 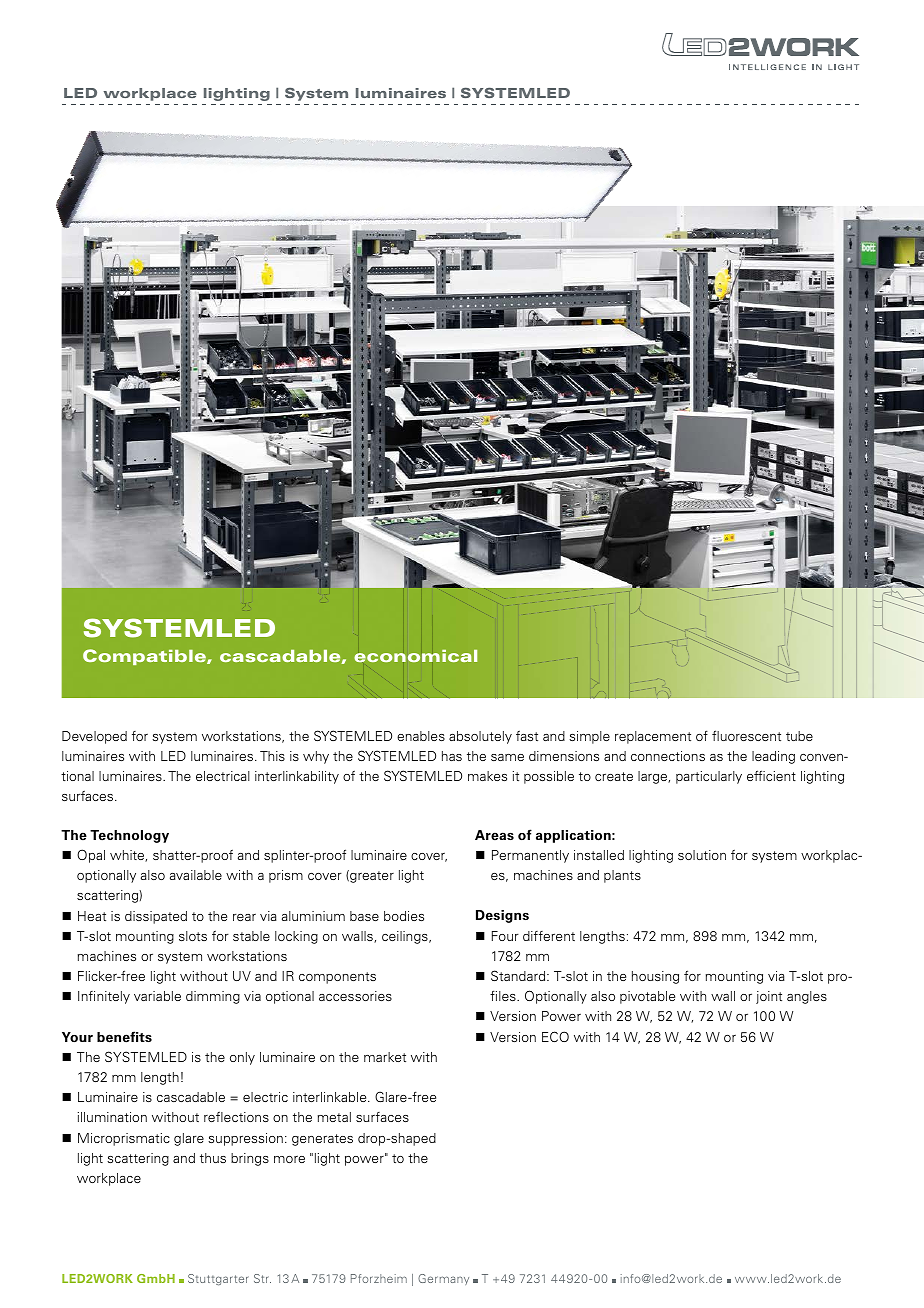 What do you see at coordinates (769, 997) in the image?
I see `joint` at bounding box center [769, 997].
